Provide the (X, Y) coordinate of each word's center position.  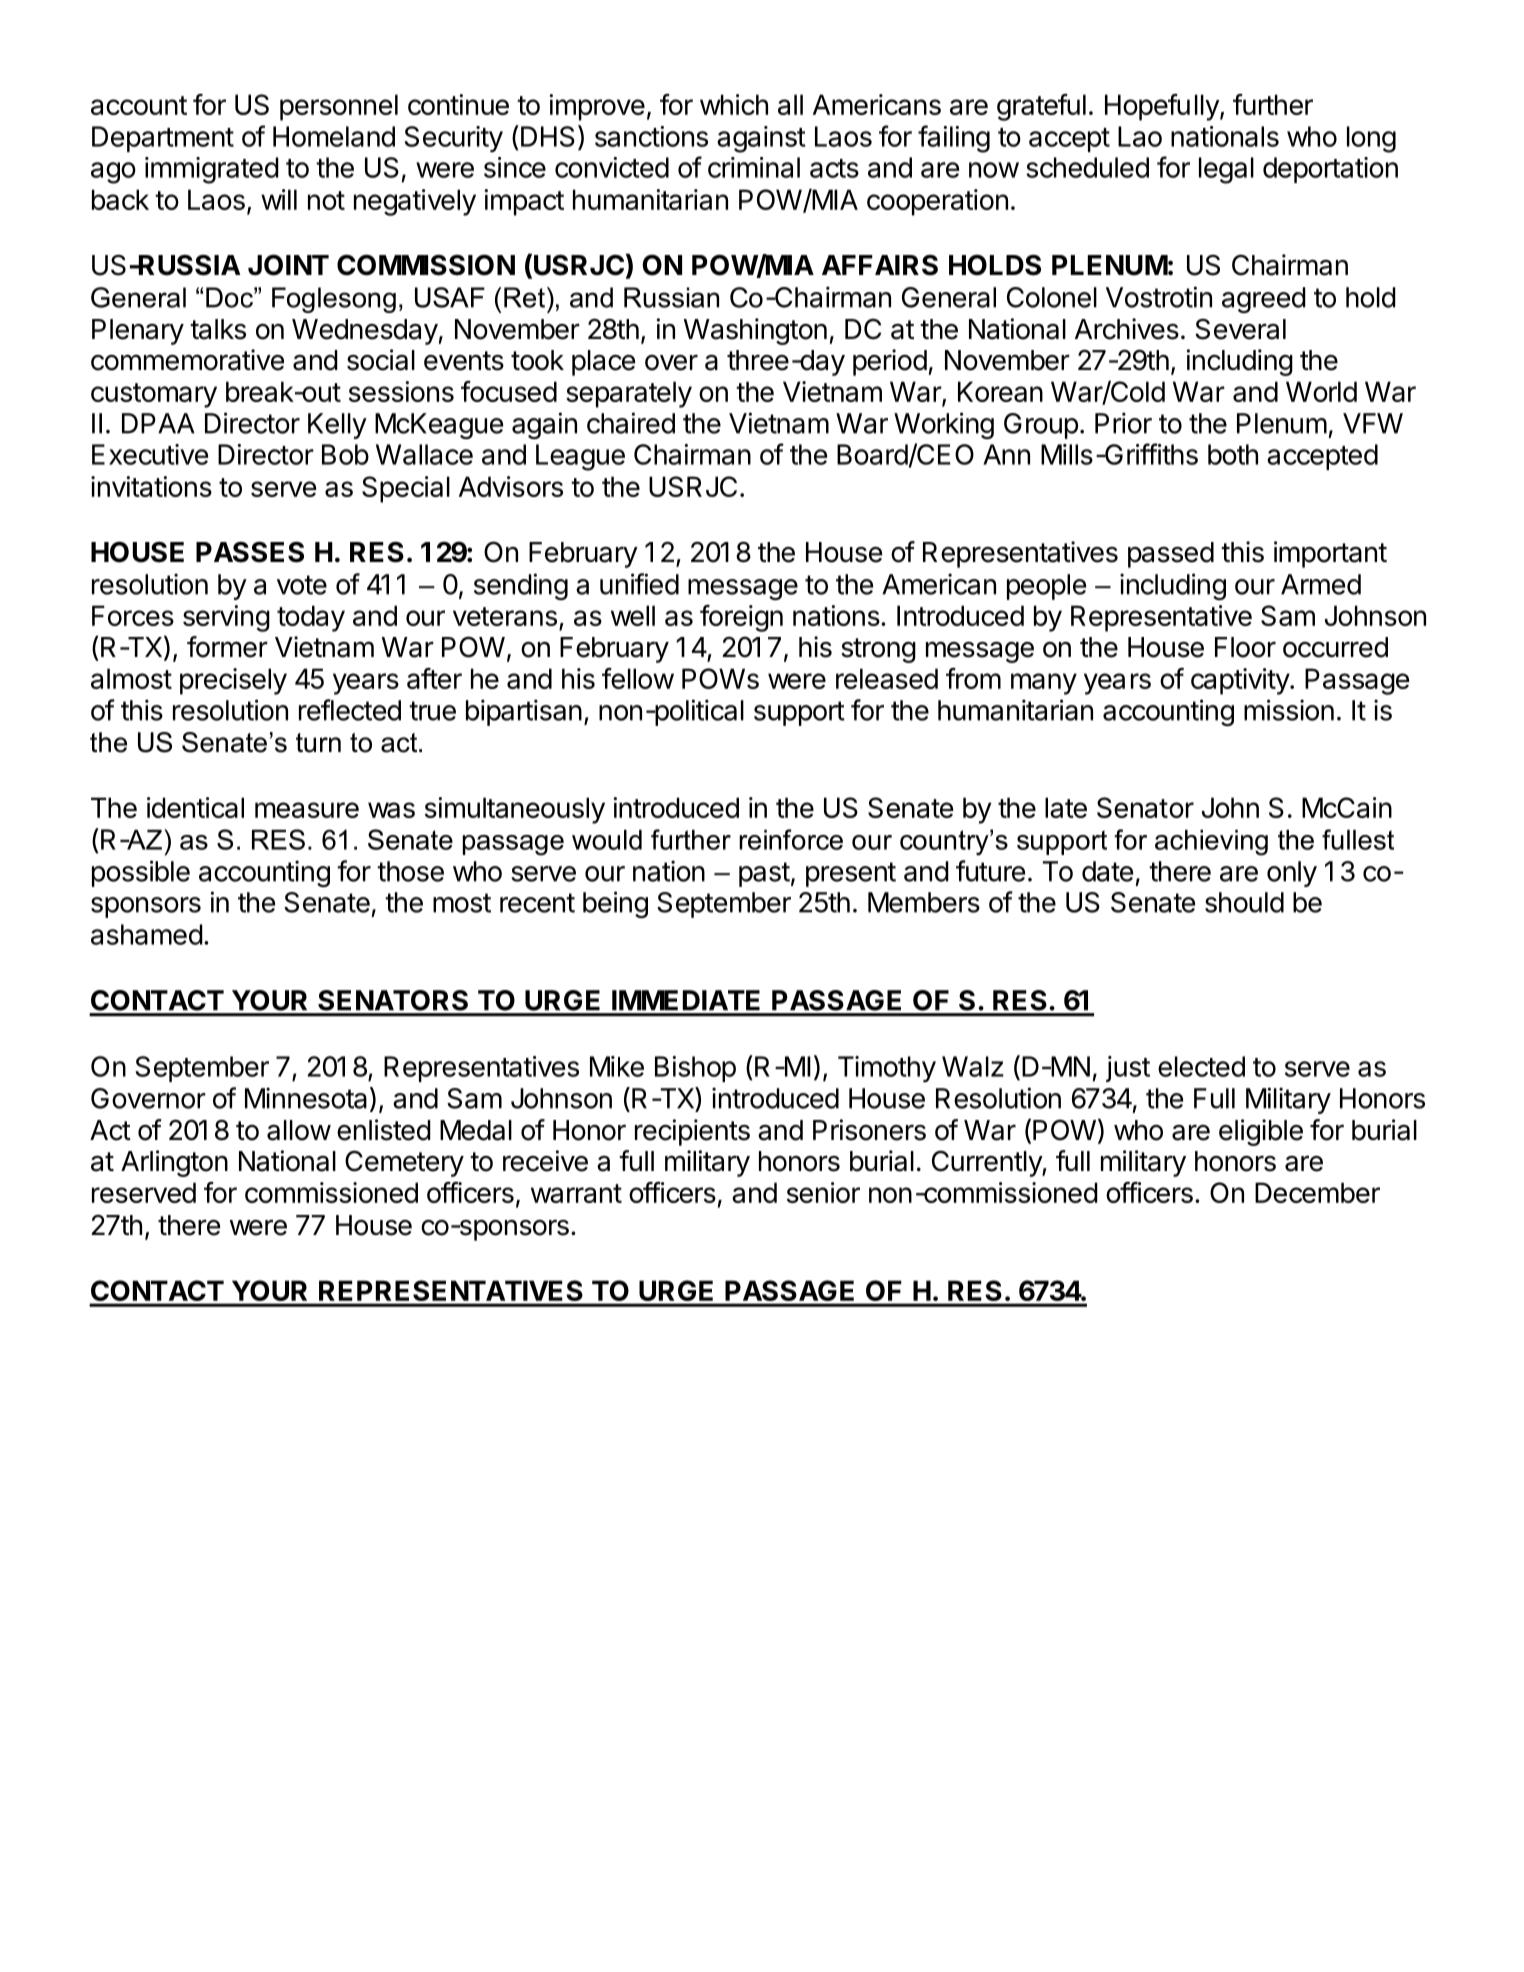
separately (629, 394)
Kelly (337, 426)
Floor (1245, 647)
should (1244, 902)
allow (299, 1130)
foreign (741, 618)
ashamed (147, 934)
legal (1226, 170)
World (1321, 391)
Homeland (334, 136)
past (764, 874)
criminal (754, 167)
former (227, 647)
